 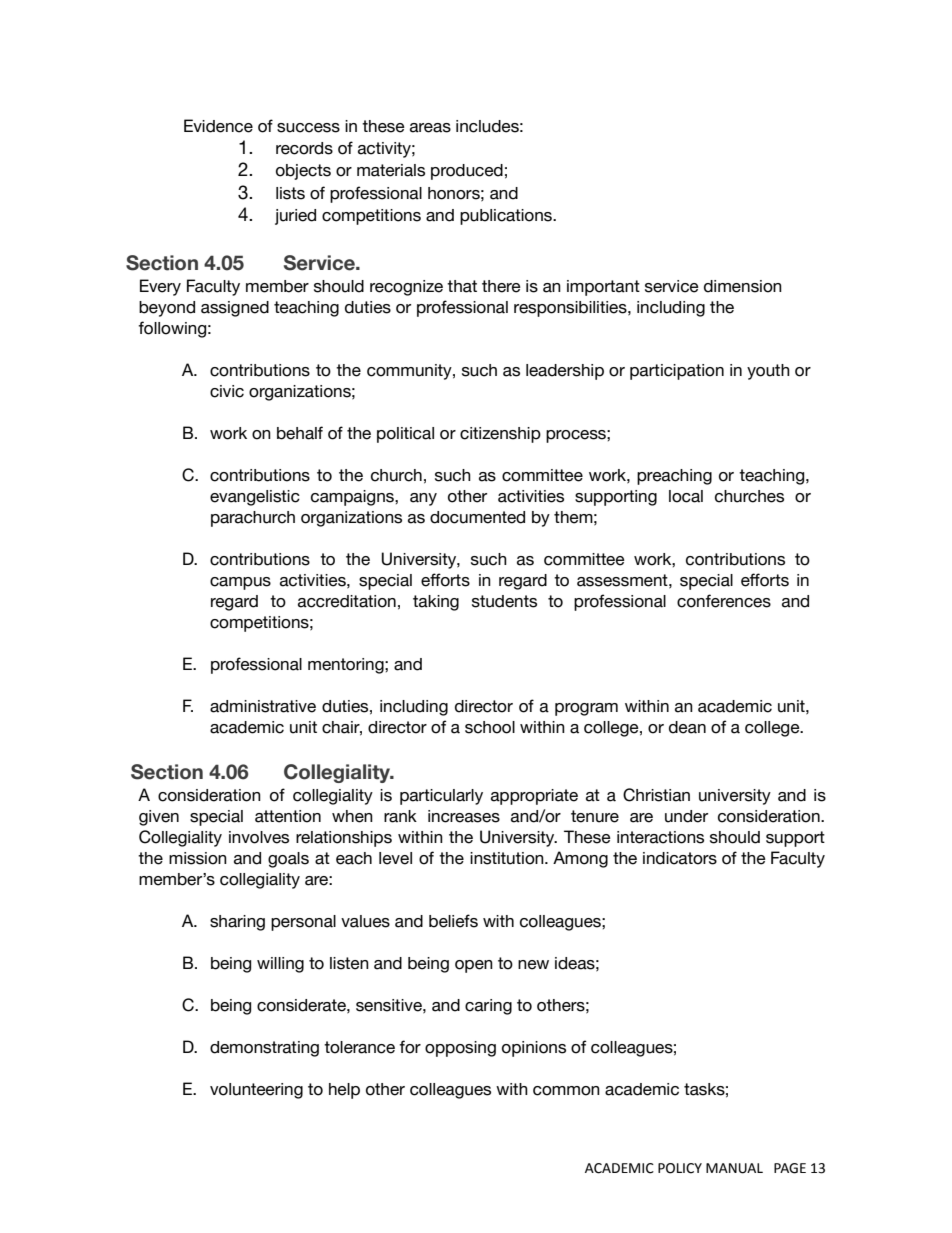 What do you see at coordinates (237, 923) in the document?
I see `sharing` at bounding box center [237, 923].
